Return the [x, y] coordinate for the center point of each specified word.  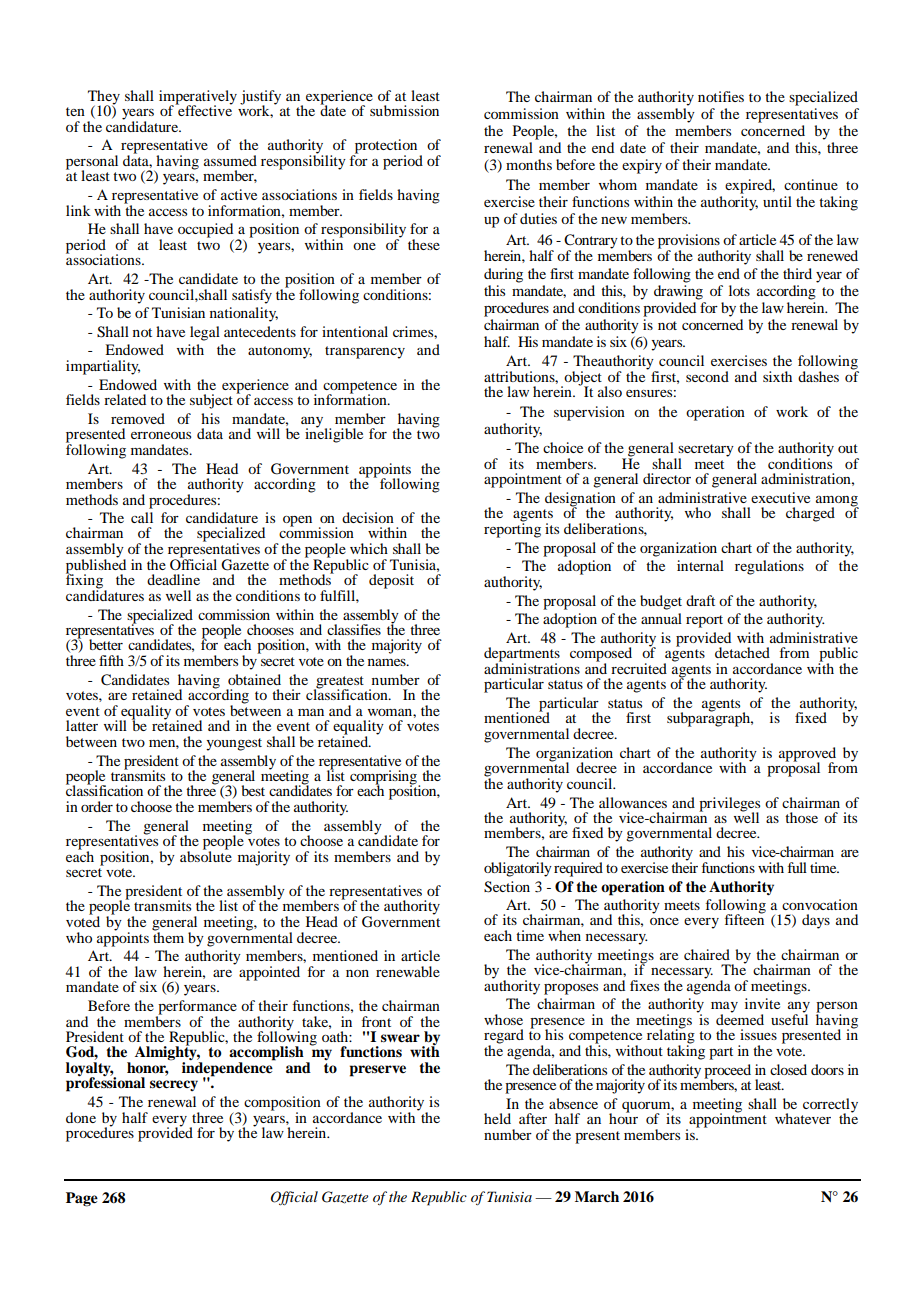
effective [204, 109]
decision [368, 517]
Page [82, 1199]
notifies [721, 96]
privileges [729, 805]
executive [780, 497]
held [497, 1118]
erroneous [161, 435]
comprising [384, 778]
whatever [803, 1118]
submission [404, 110]
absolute [206, 855]
